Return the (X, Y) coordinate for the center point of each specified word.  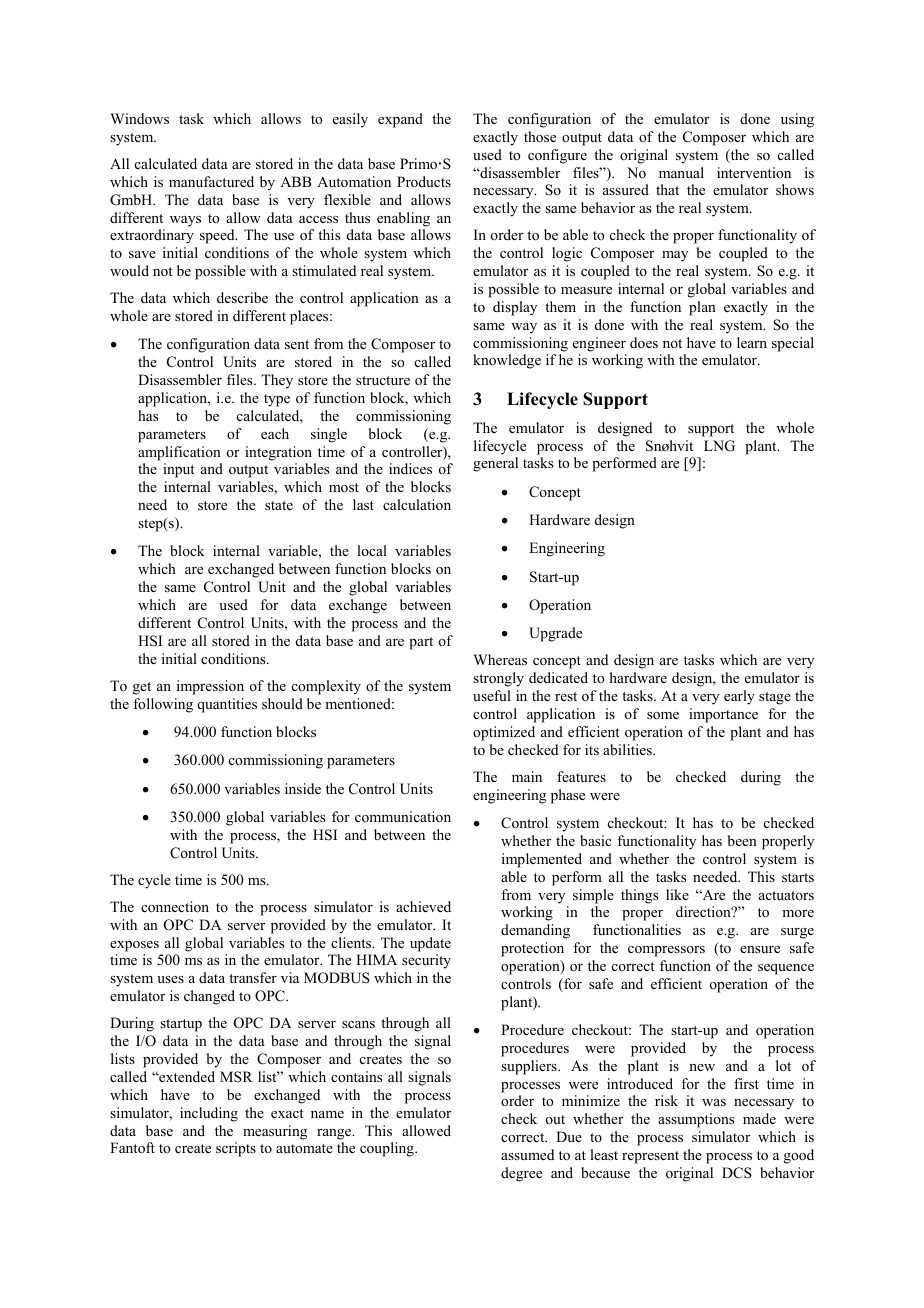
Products (424, 181)
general (495, 464)
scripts (236, 1149)
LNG (719, 446)
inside (303, 788)
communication (403, 816)
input (179, 470)
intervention (754, 172)
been (742, 840)
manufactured (211, 181)
